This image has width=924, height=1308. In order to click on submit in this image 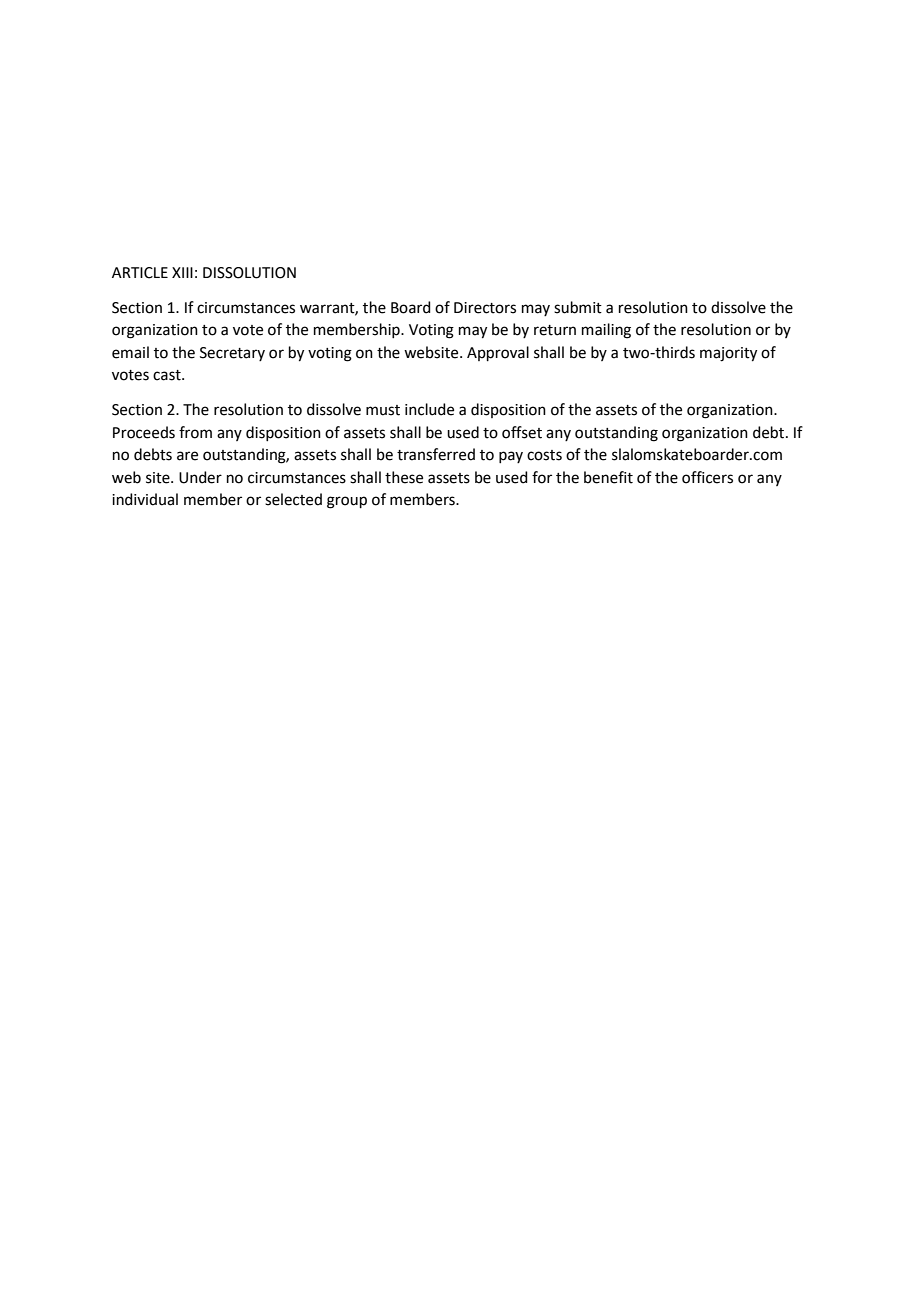, I will do `click(578, 307)`.
